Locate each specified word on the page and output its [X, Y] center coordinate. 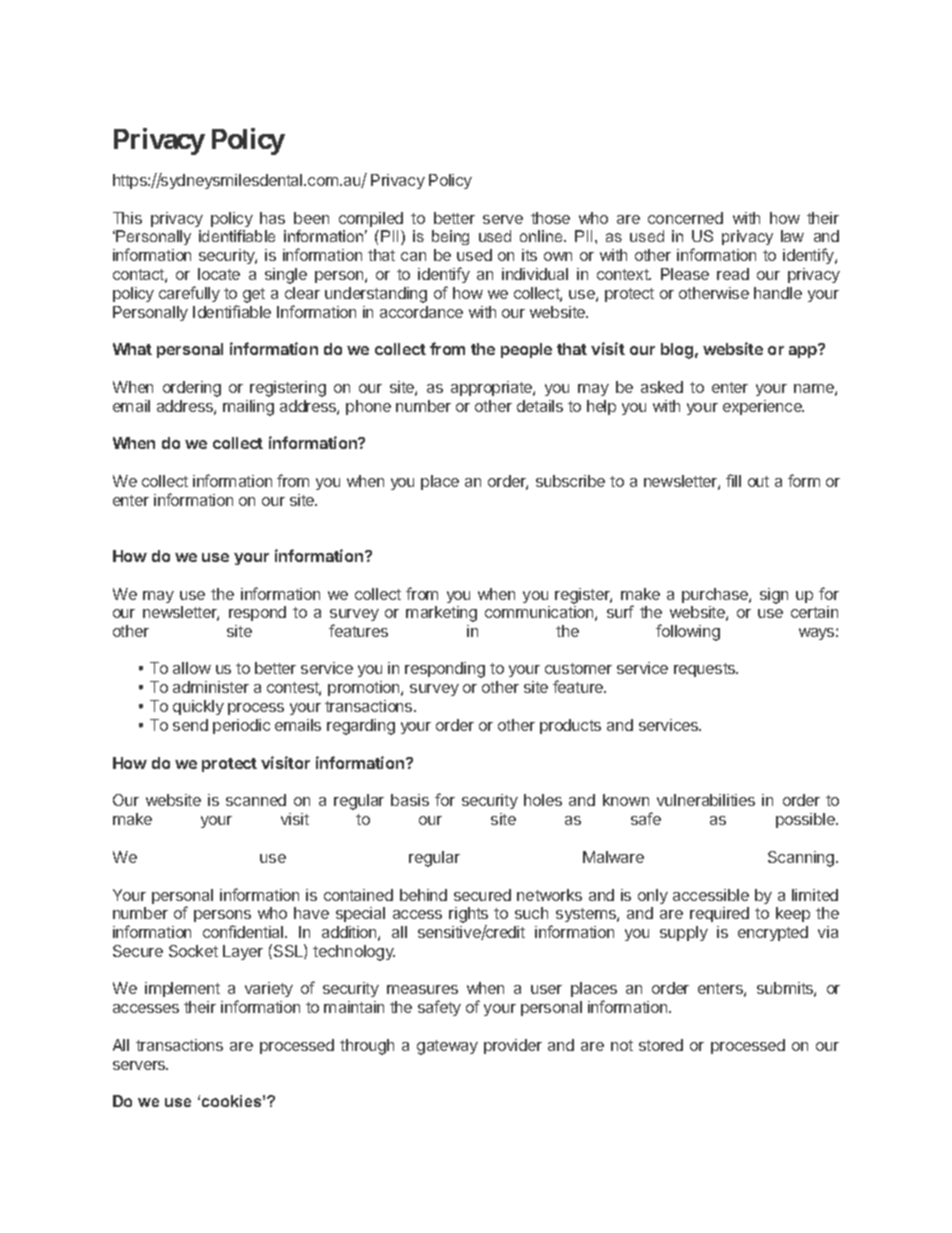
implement [182, 989]
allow [192, 668]
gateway [447, 1047]
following [688, 632]
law [792, 236]
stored [661, 1045]
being [450, 237]
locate [219, 274]
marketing [441, 614]
